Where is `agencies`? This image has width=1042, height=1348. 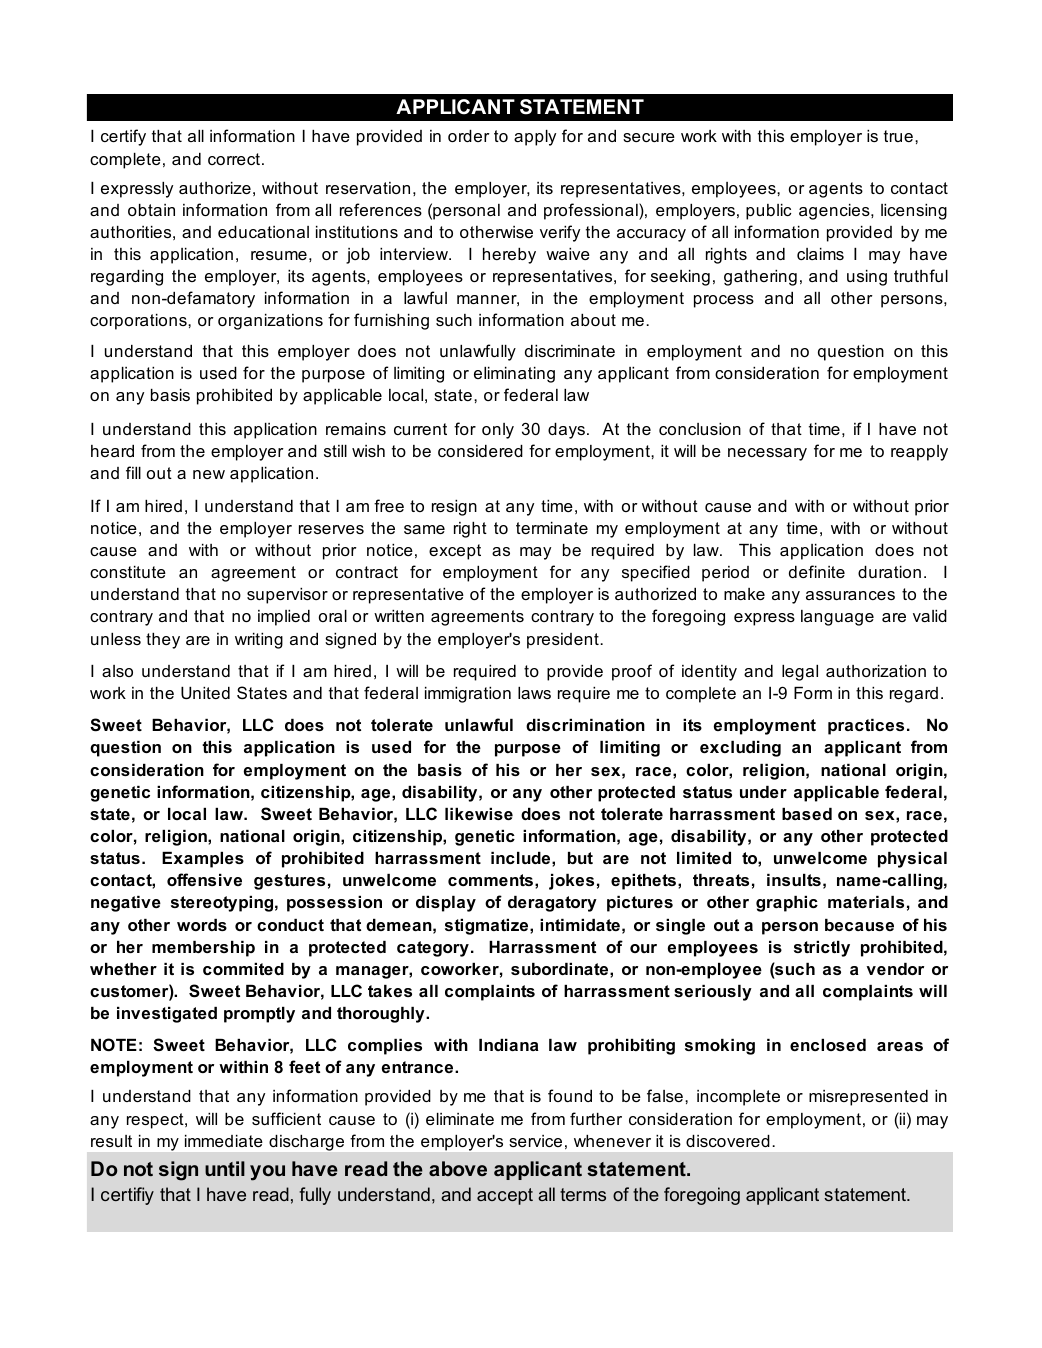 agencies is located at coordinates (835, 212).
